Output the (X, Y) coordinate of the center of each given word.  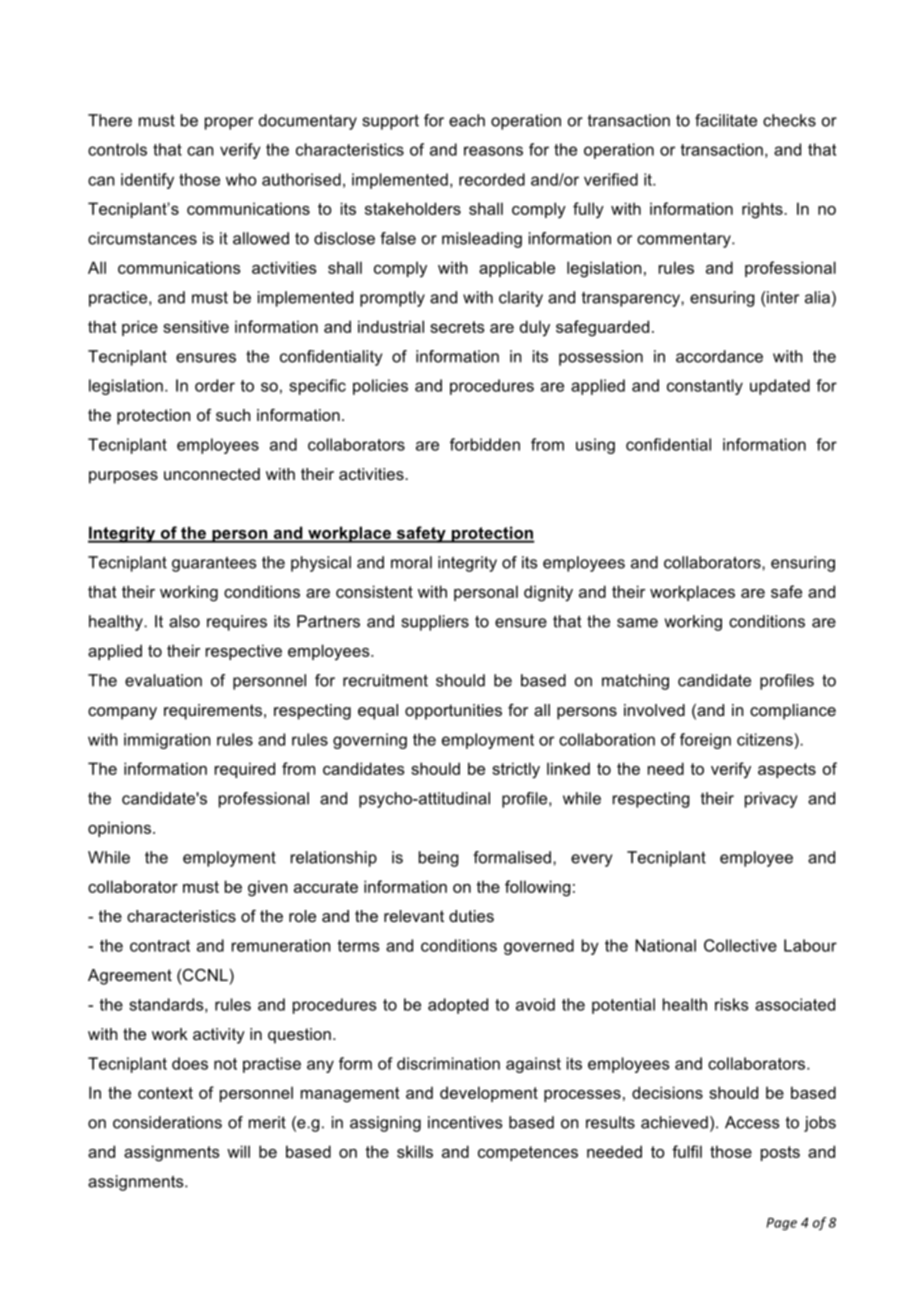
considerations (167, 1122)
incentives (465, 1122)
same (637, 623)
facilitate (726, 120)
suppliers (435, 623)
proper (229, 123)
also (184, 621)
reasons (493, 151)
